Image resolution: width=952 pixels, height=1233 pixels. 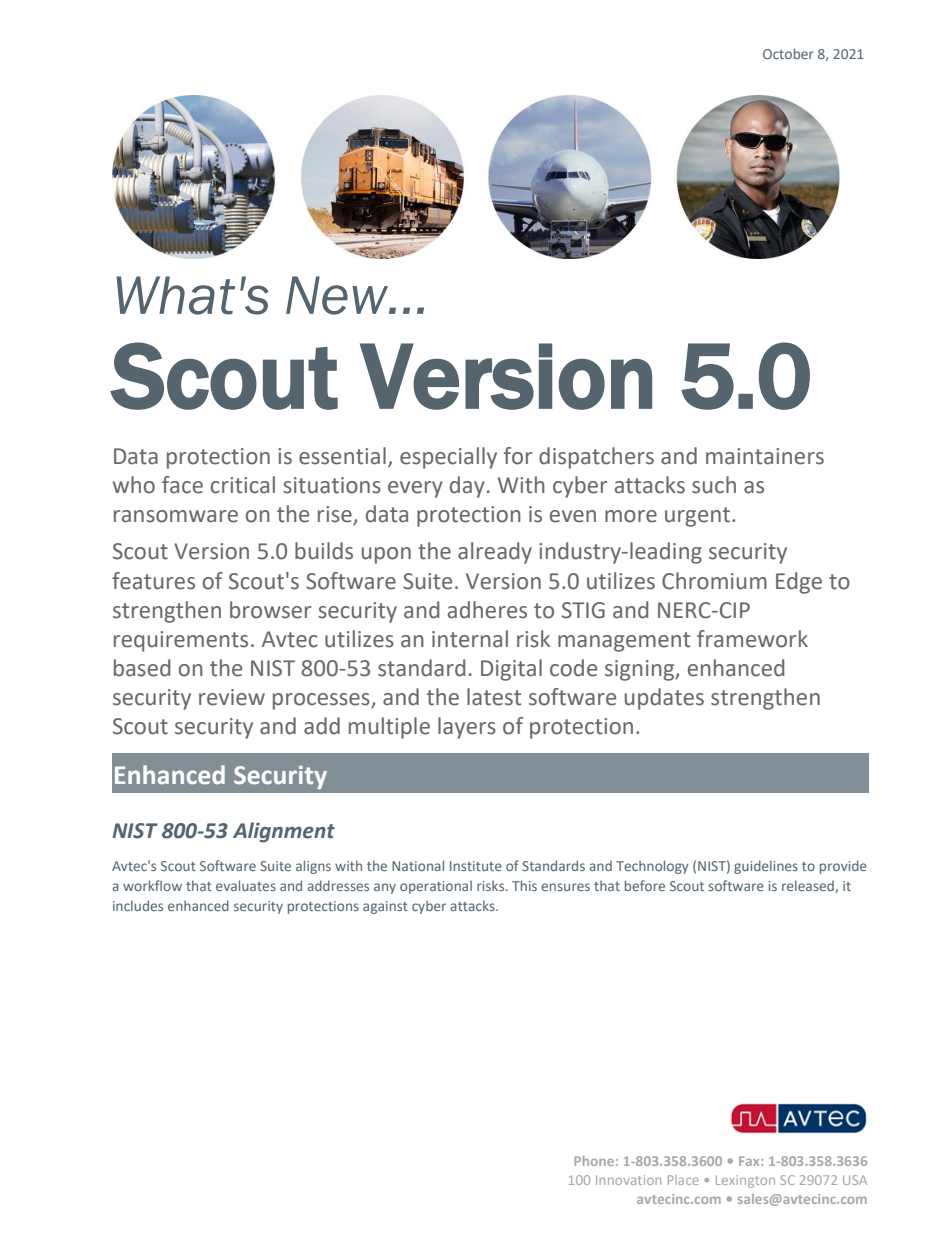 What do you see at coordinates (138, 905) in the image?
I see `includes` at bounding box center [138, 905].
